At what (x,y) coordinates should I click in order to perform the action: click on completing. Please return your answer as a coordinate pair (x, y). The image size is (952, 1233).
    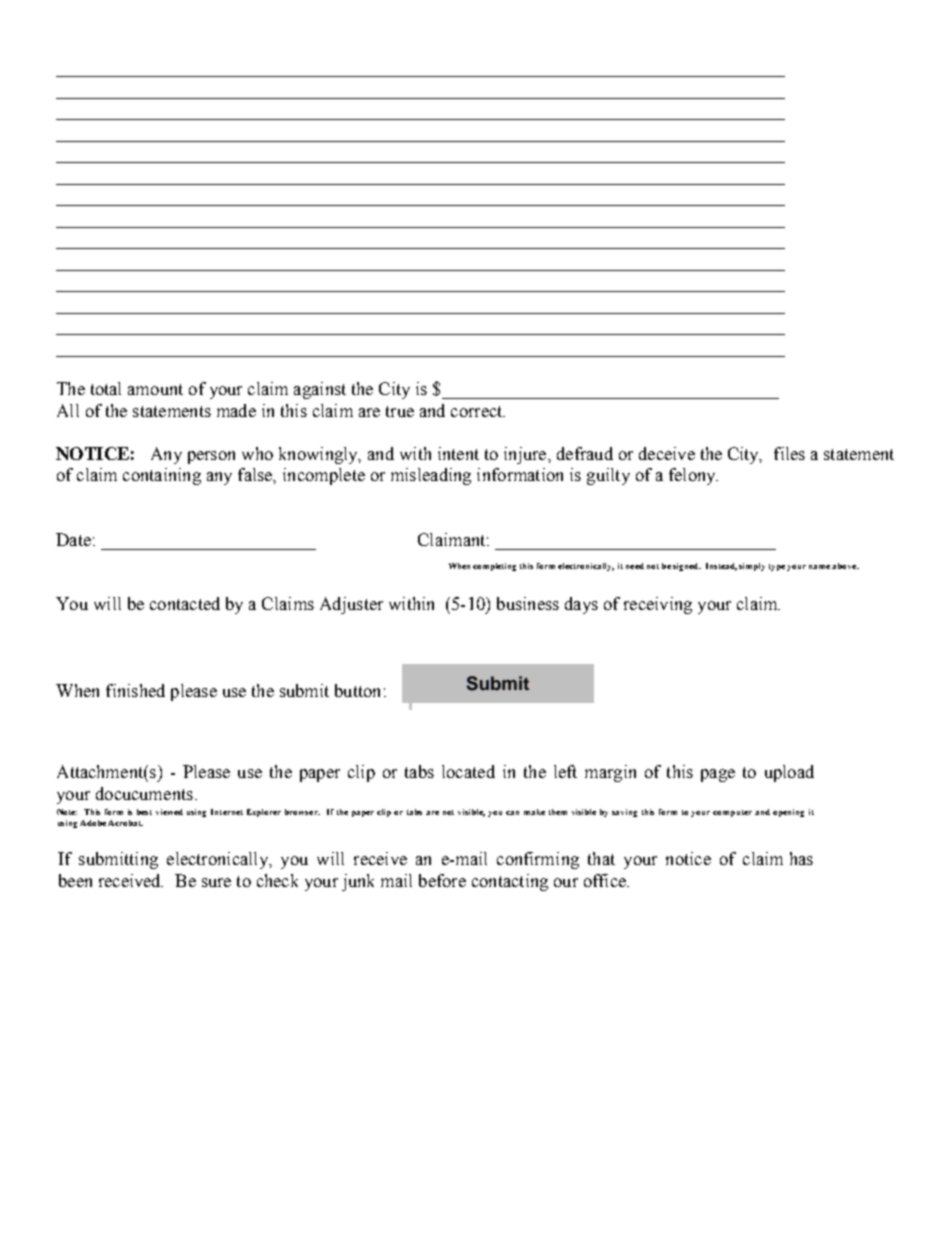
    Looking at the image, I should click on (494, 567).
